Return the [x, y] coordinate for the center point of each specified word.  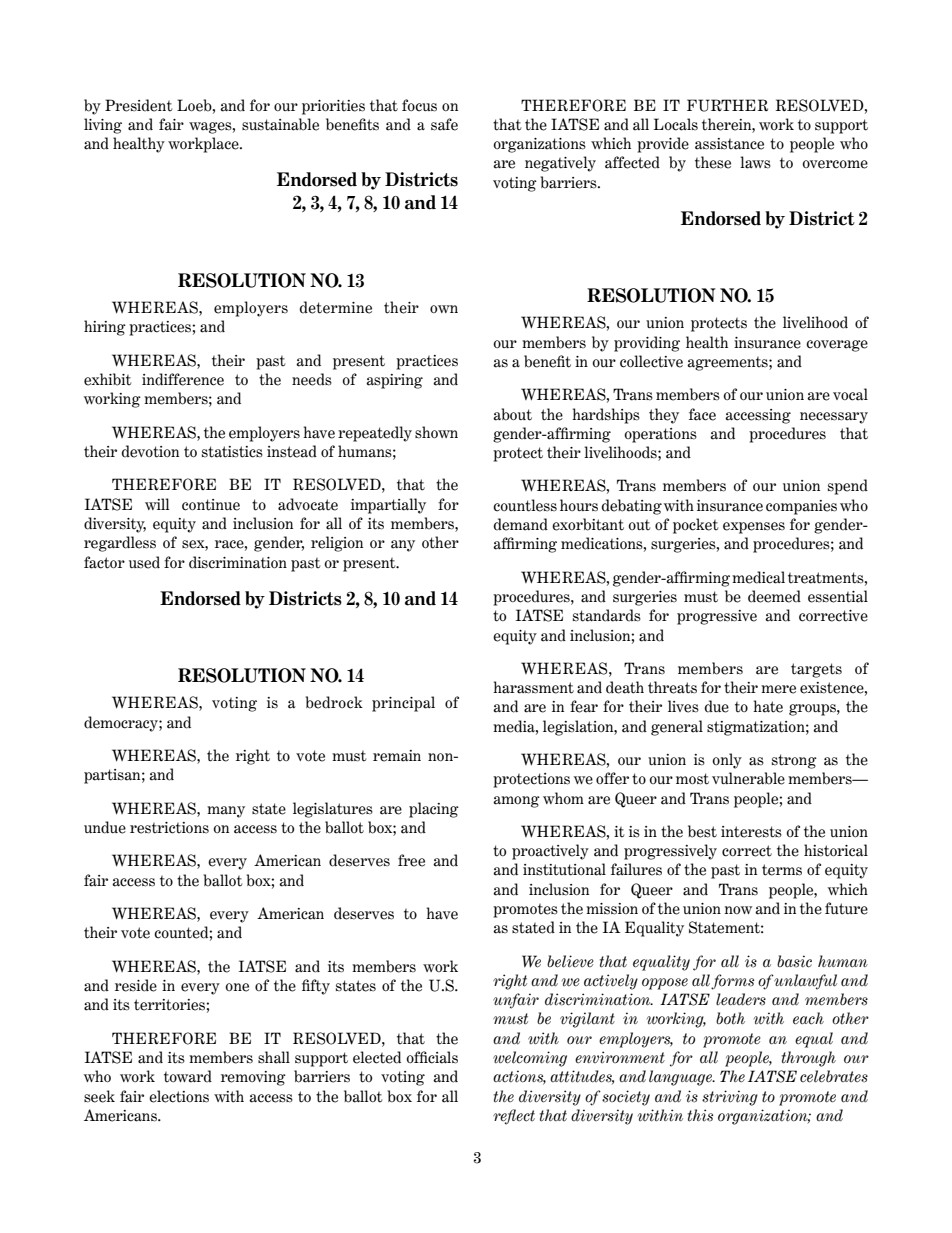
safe [444, 124]
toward [188, 1076]
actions [519, 1077]
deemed [774, 596]
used [144, 562]
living [103, 126]
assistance [729, 144]
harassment [533, 687]
